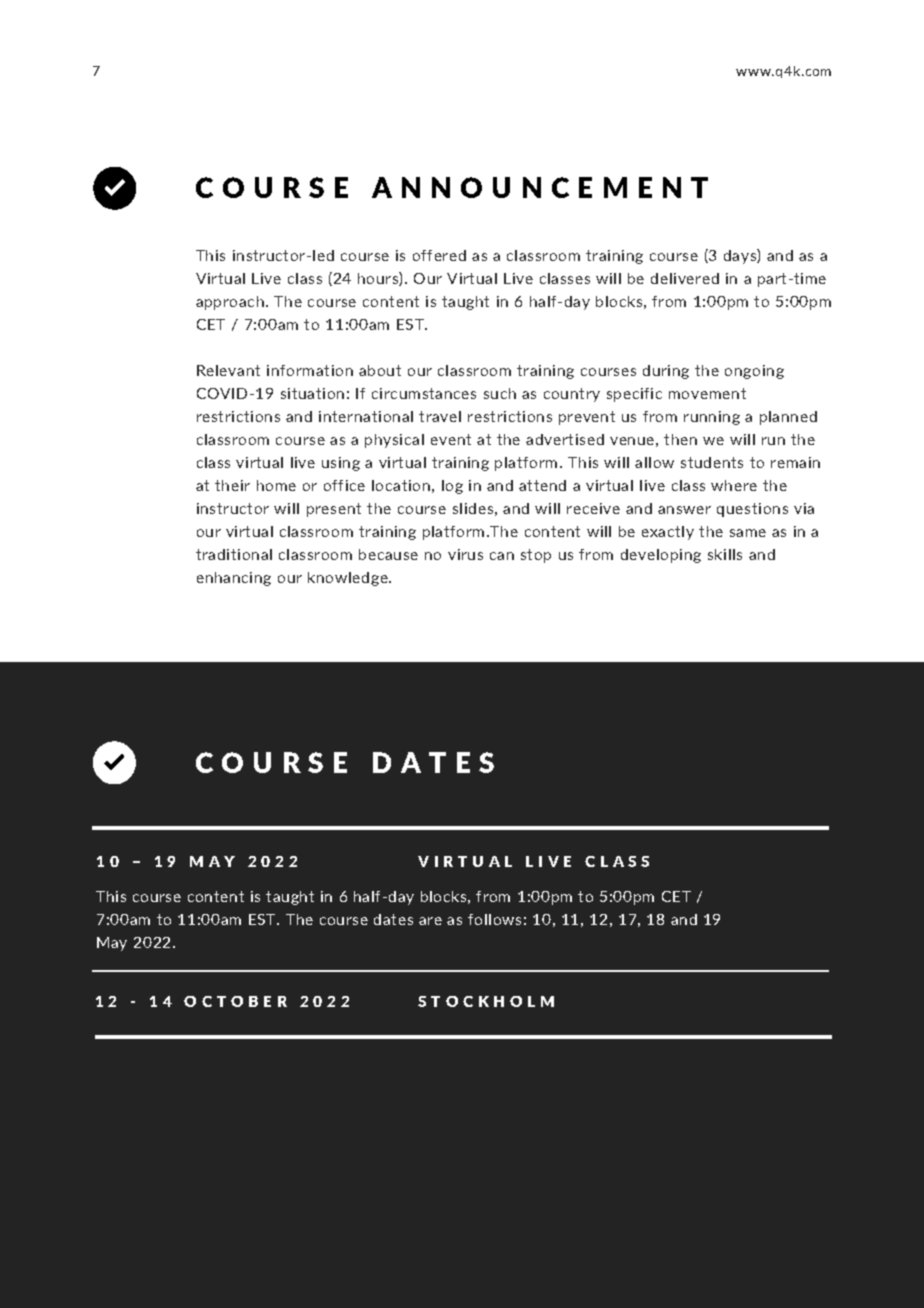 This document has width=924, height=1308. I want to click on follows, so click(494, 919).
